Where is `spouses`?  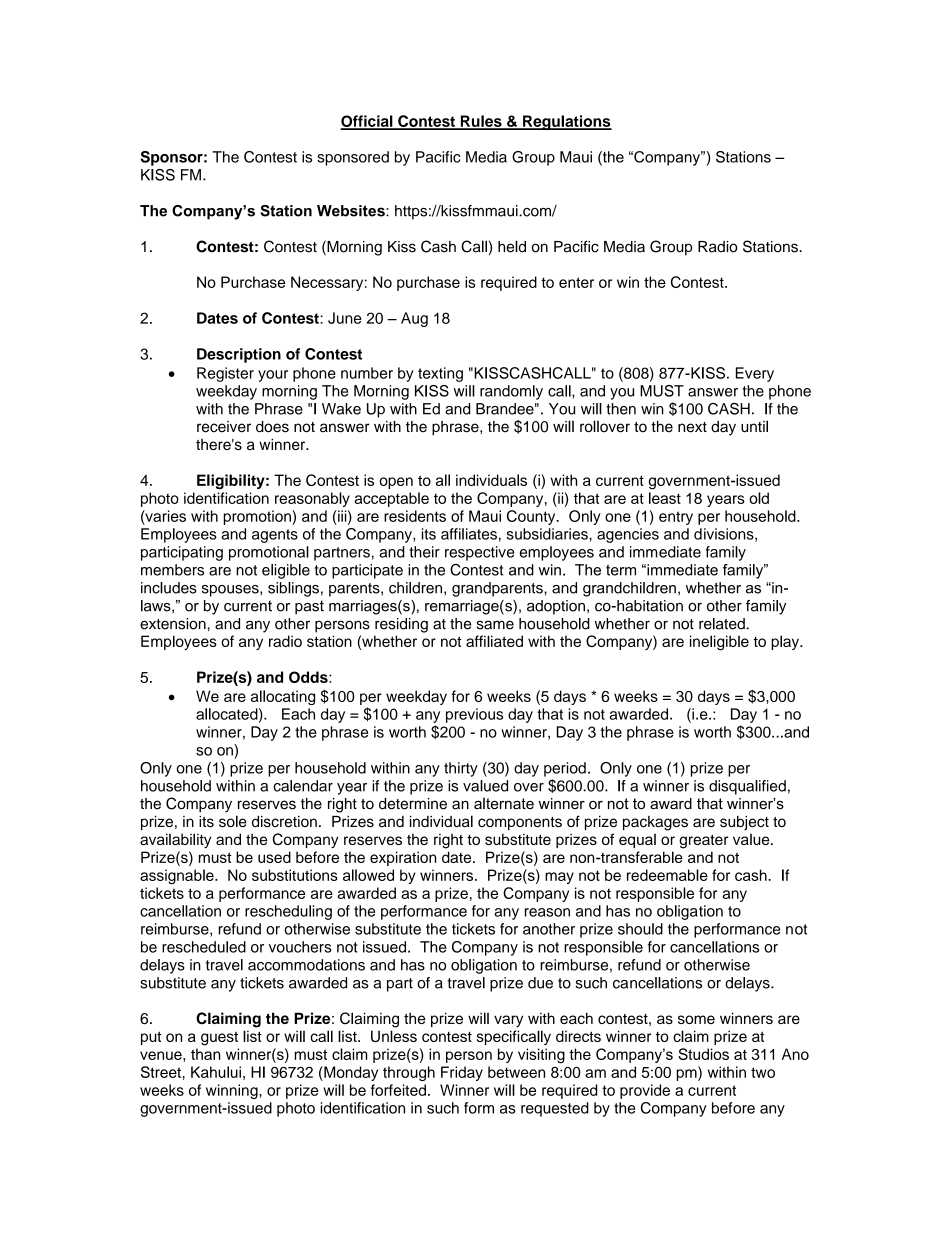
spouses is located at coordinates (231, 591).
